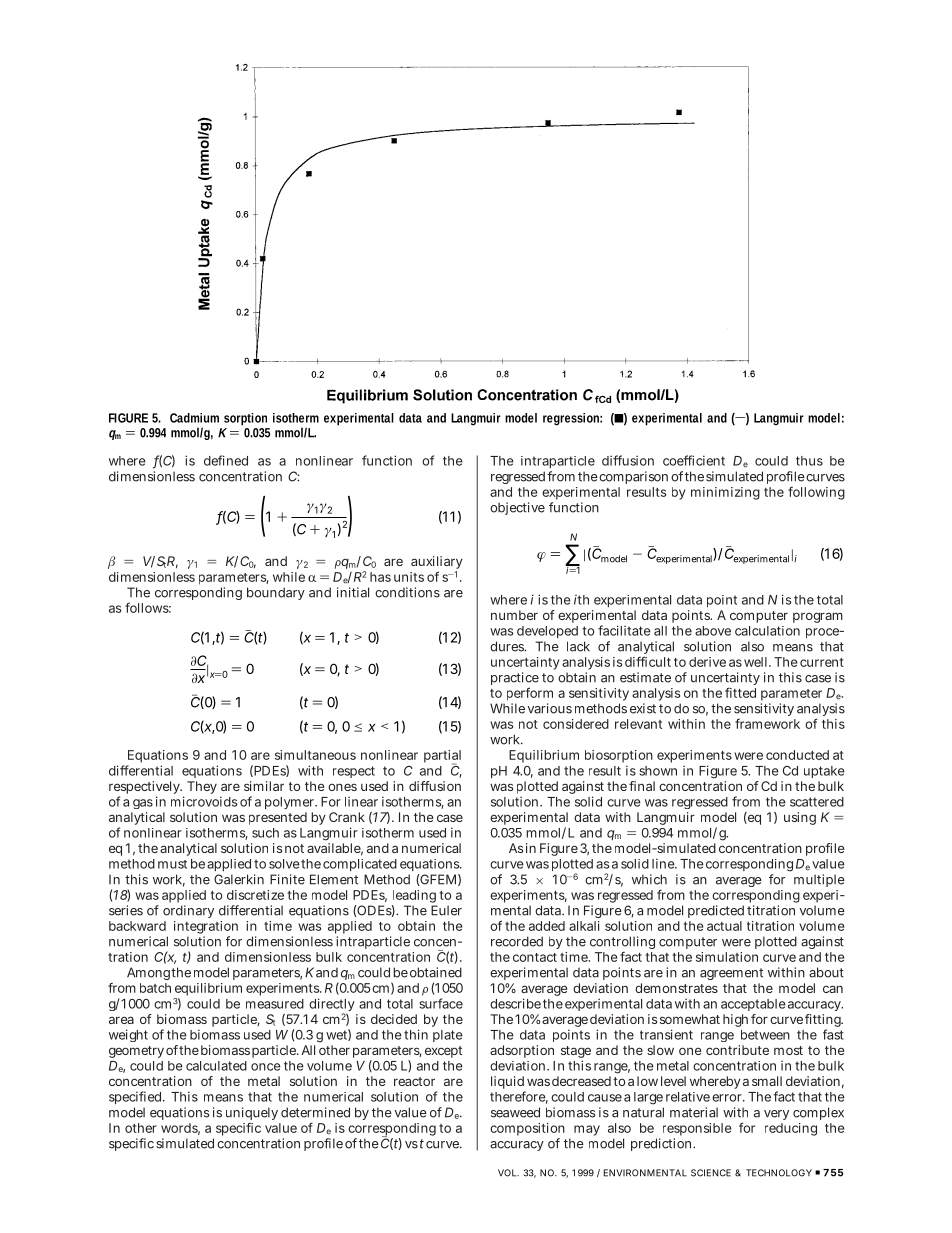 The height and width of the screenshot is (1233, 952). Describe the element at coordinates (779, 1173) in the screenshot. I see `TECHNOLOGY` at that location.
